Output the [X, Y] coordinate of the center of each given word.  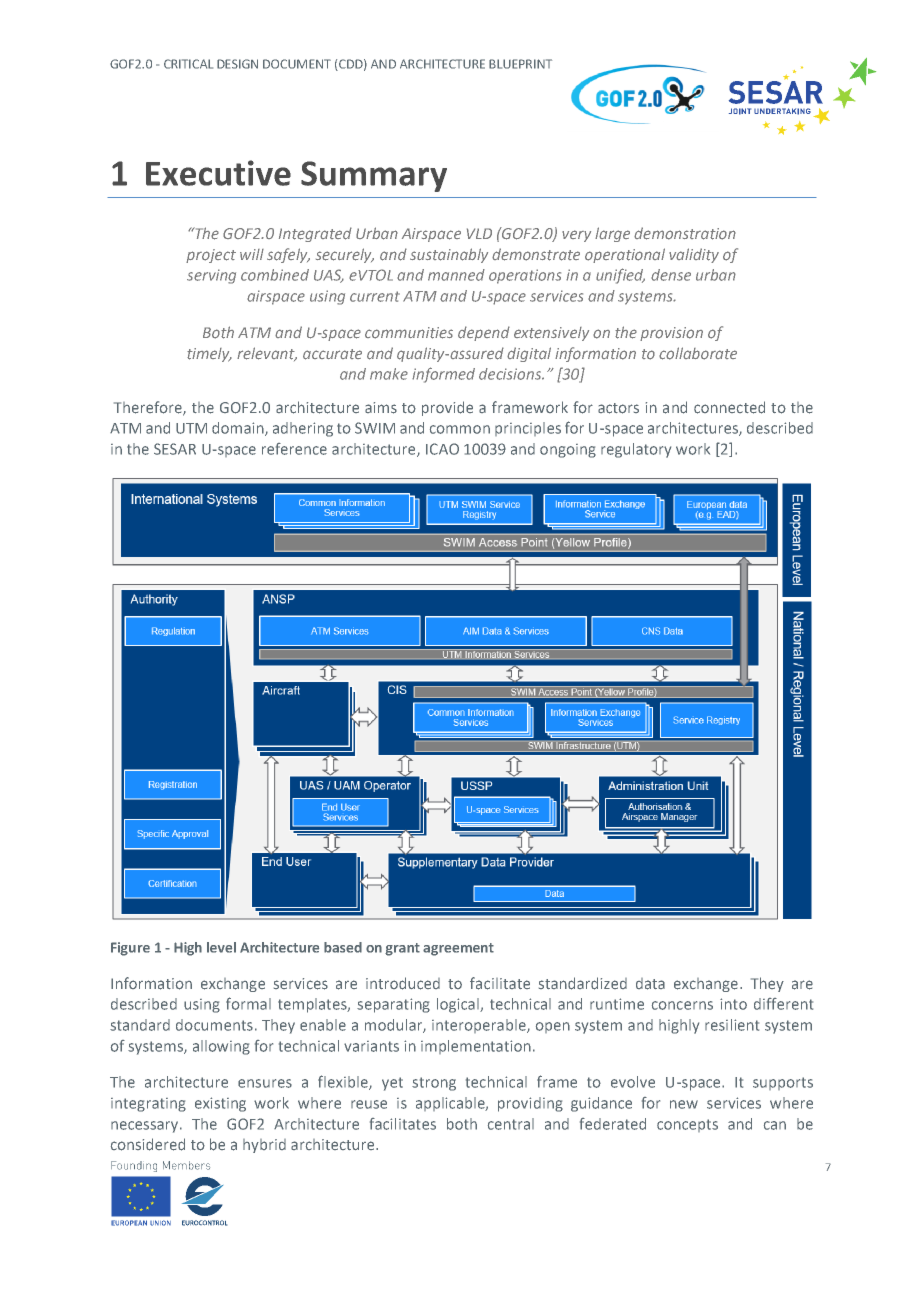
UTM [191, 428]
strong [434, 1084]
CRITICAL [188, 64]
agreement [458, 949]
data [650, 984]
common [460, 429]
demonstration [685, 233]
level [221, 947]
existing [220, 1104]
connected [729, 407]
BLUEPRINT [520, 64]
